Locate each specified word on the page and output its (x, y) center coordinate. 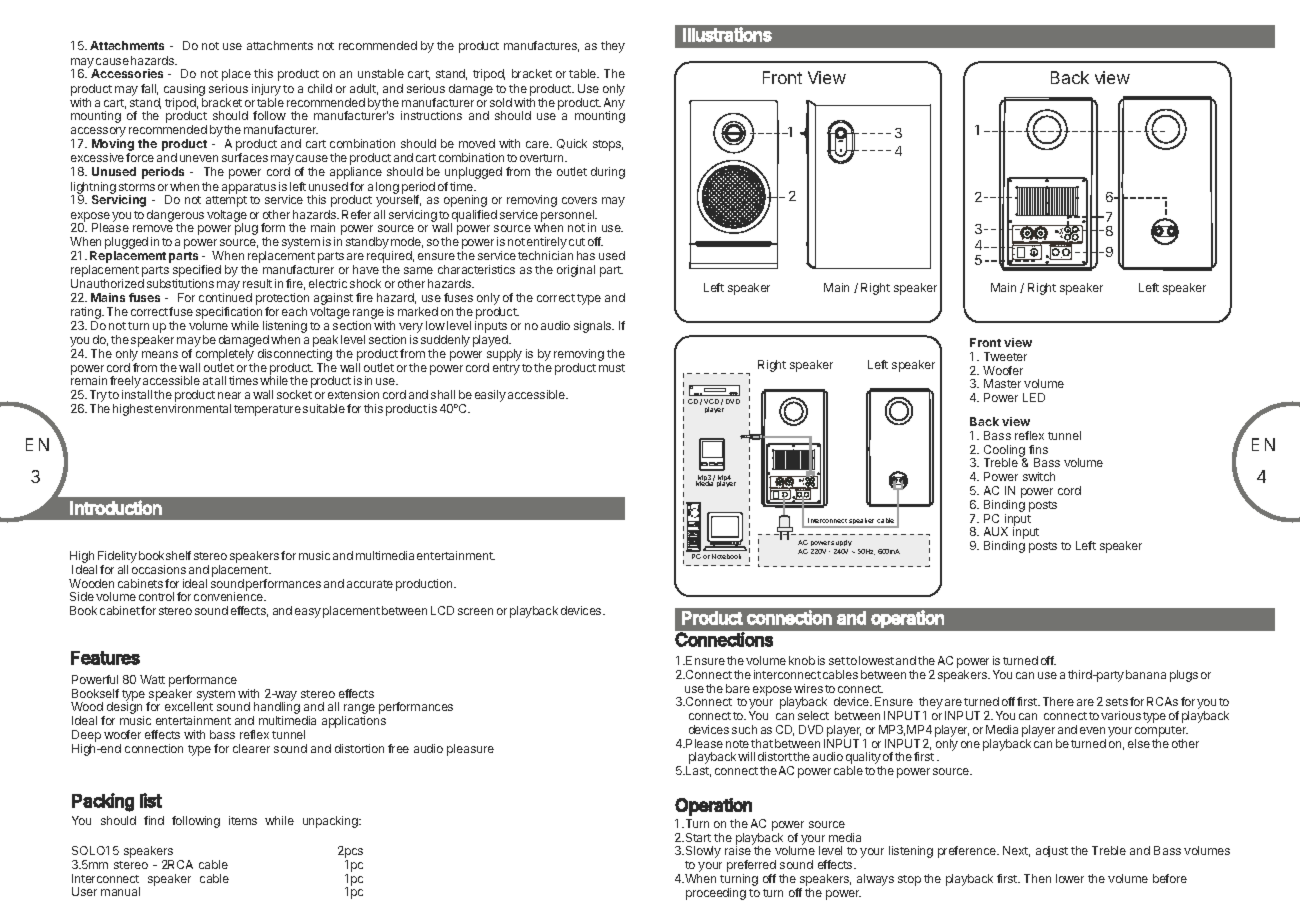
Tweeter (1005, 356)
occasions (159, 569)
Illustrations (727, 34)
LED (1034, 397)
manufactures (541, 46)
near (229, 395)
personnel (569, 217)
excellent (189, 706)
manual (120, 891)
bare (738, 688)
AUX (996, 531)
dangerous (175, 217)
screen (475, 611)
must (612, 368)
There (1058, 701)
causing (184, 90)
